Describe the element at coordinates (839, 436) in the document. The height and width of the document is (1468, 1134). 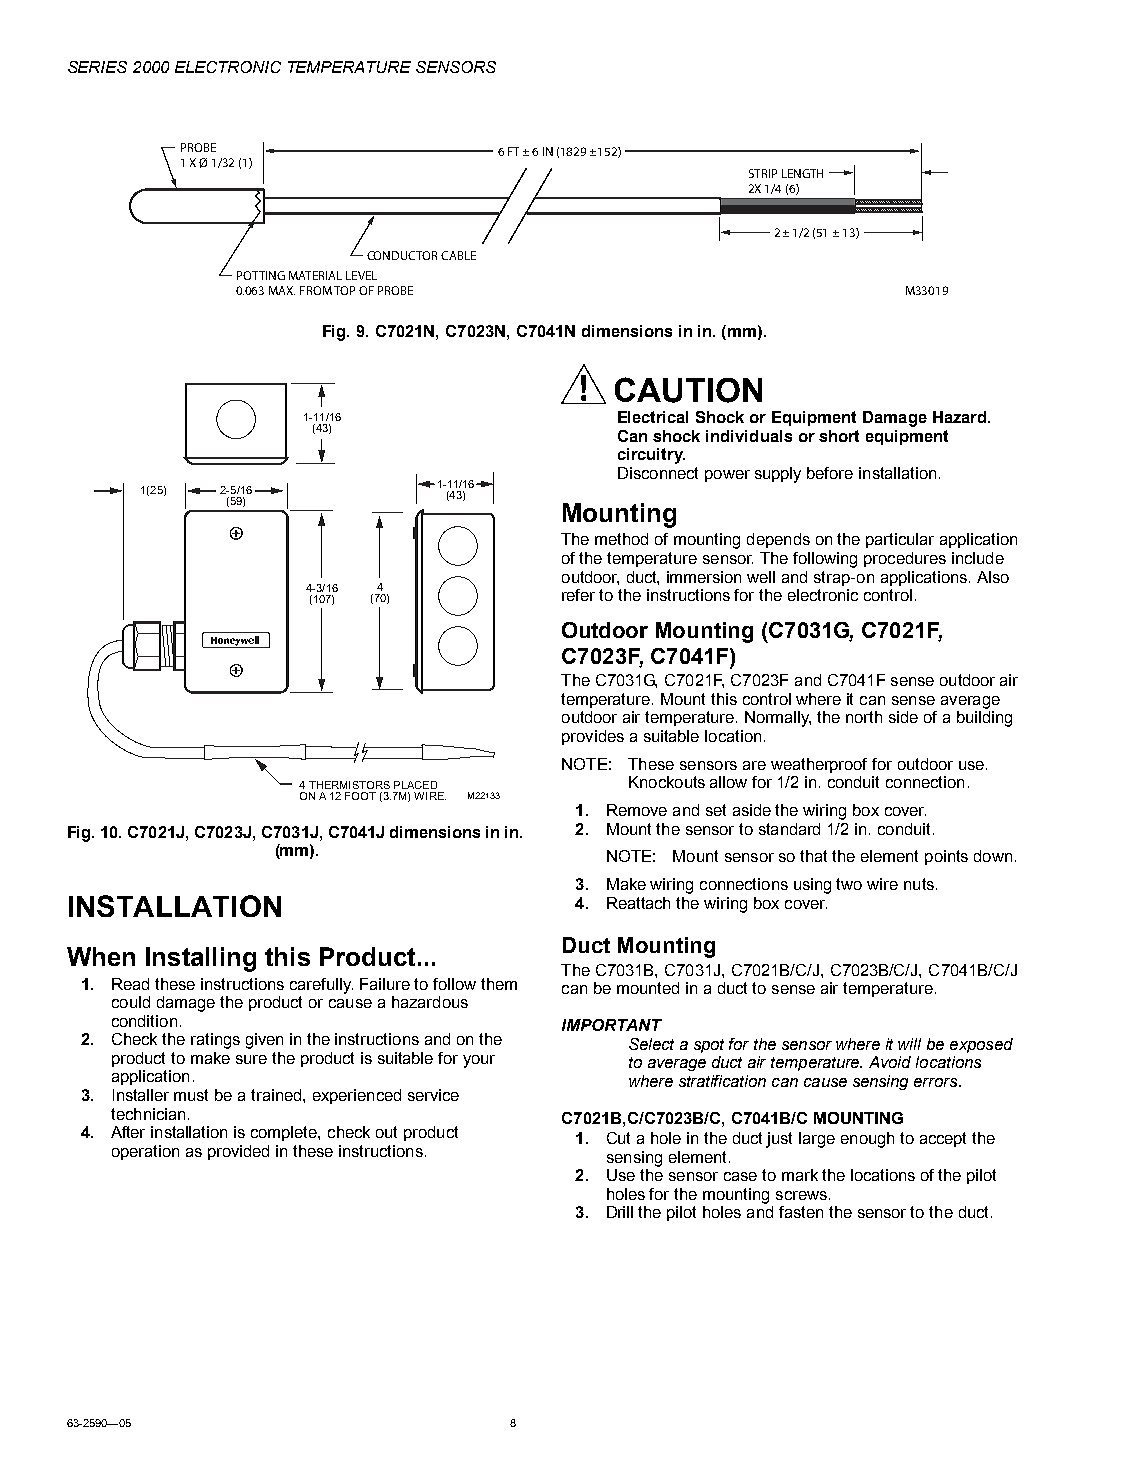
I see `short` at that location.
